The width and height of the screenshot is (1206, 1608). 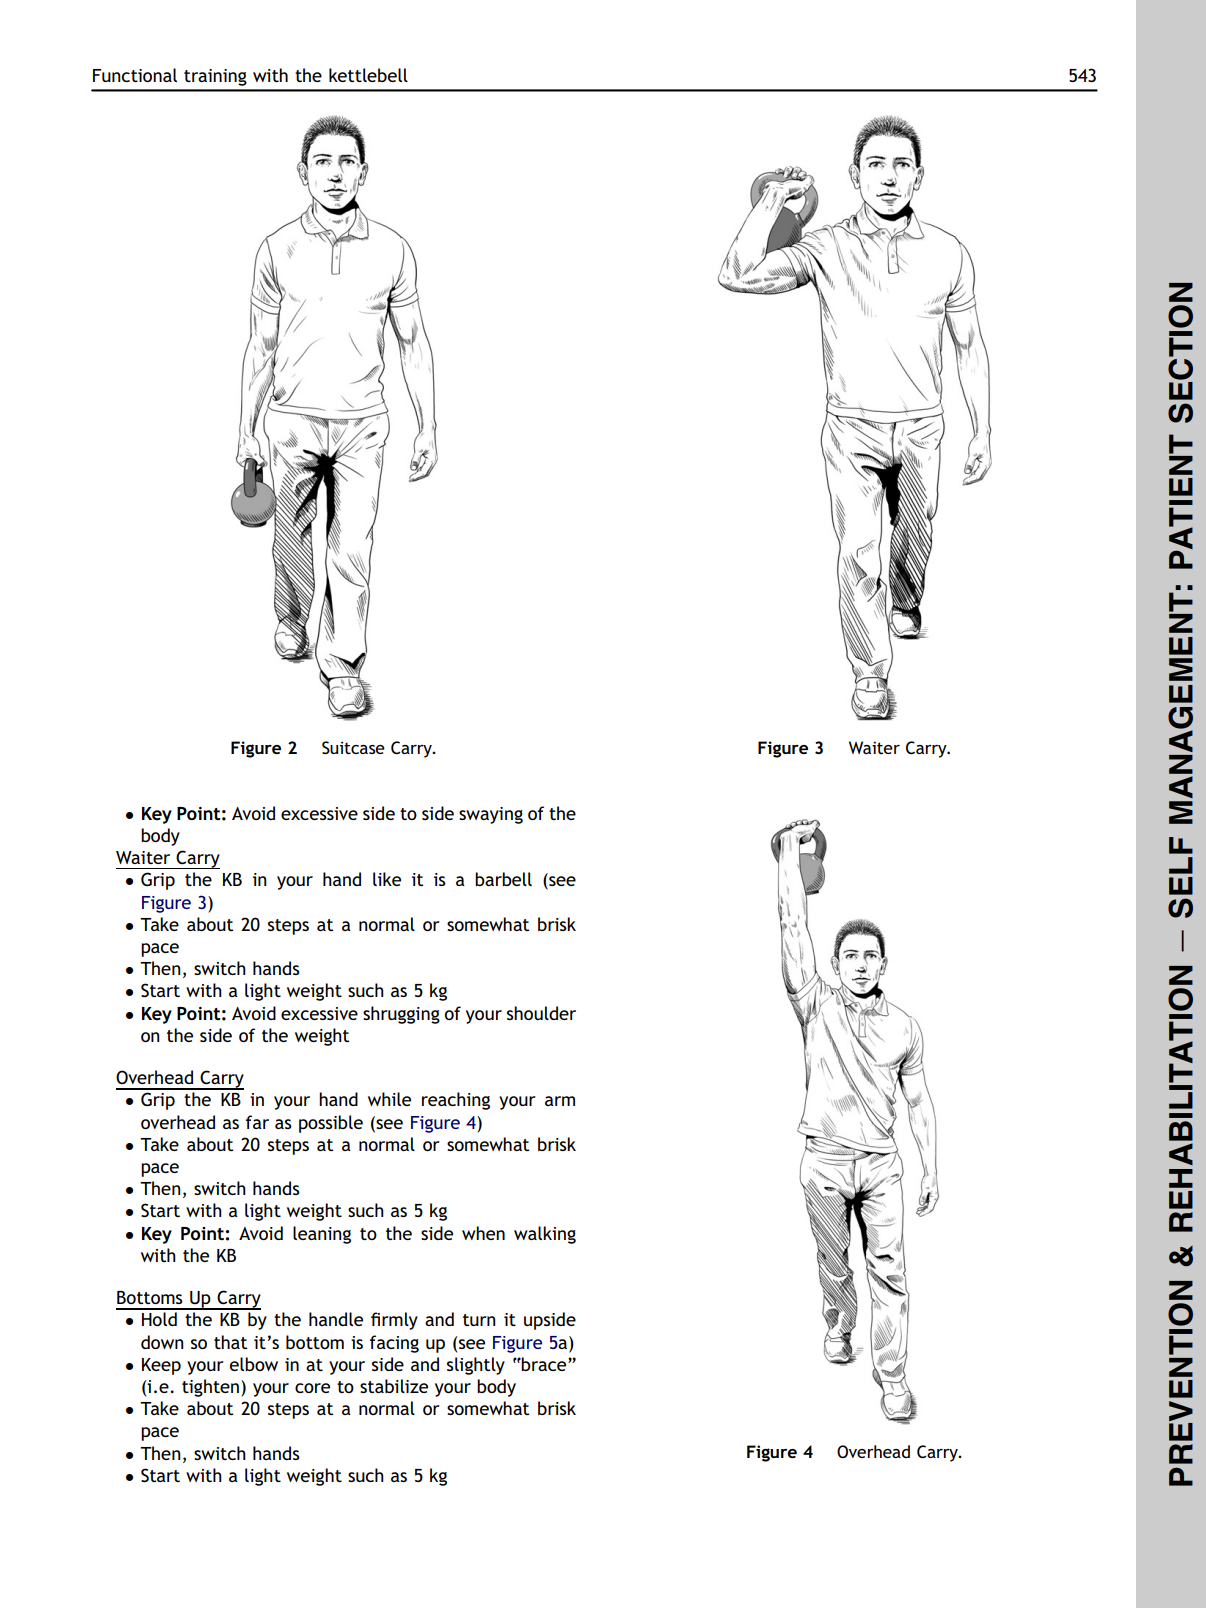 What do you see at coordinates (401, 1015) in the screenshot?
I see `shrugging` at bounding box center [401, 1015].
